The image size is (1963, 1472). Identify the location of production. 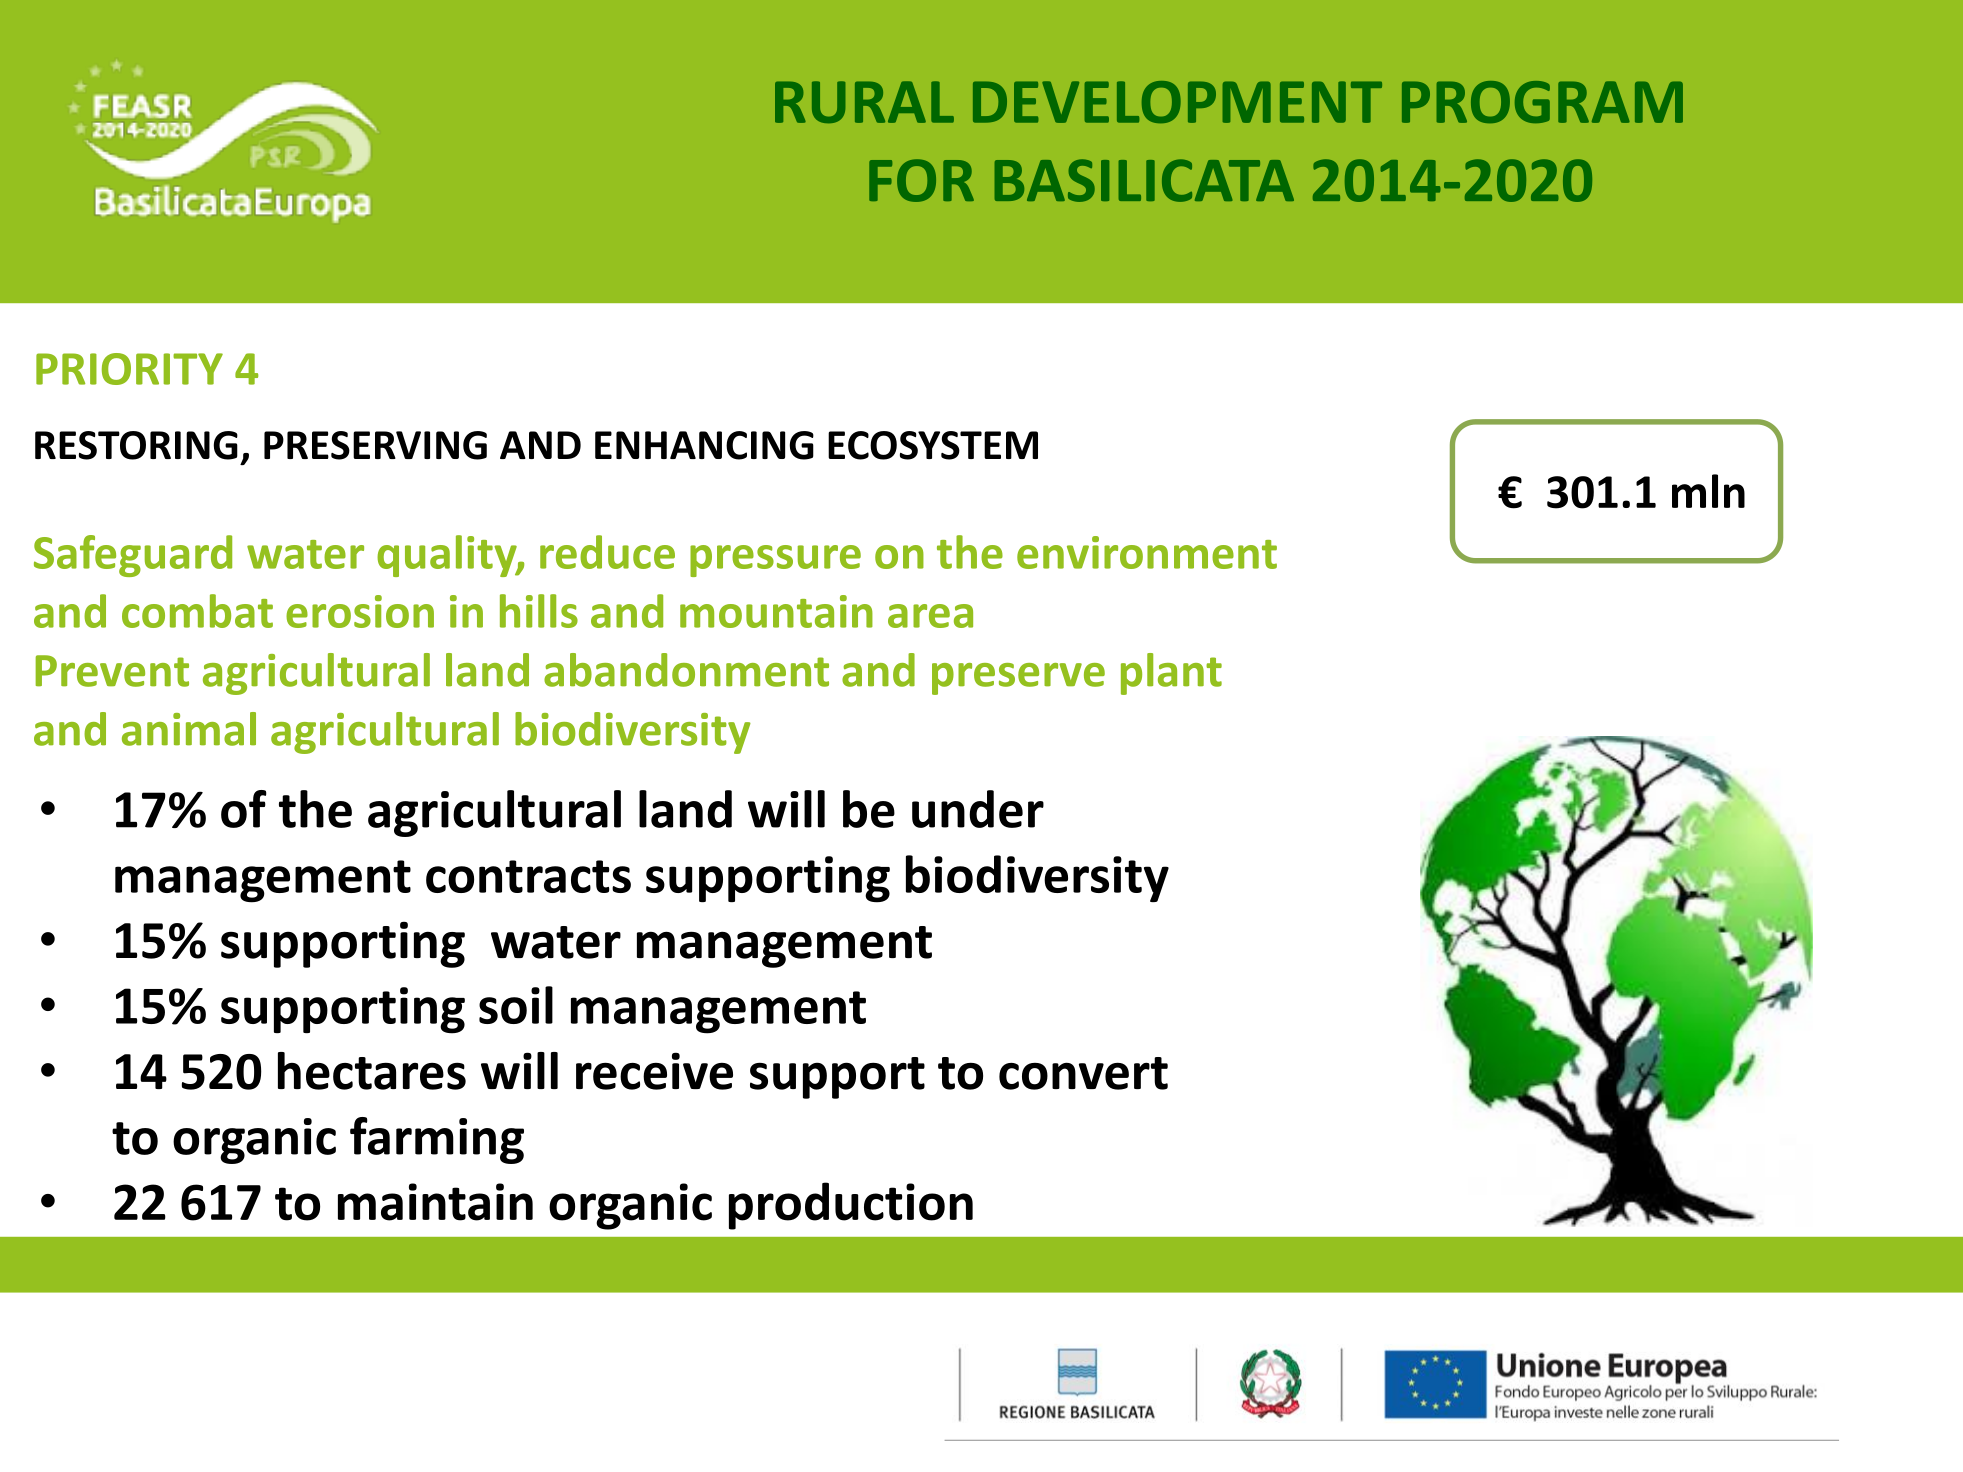
(851, 1206).
